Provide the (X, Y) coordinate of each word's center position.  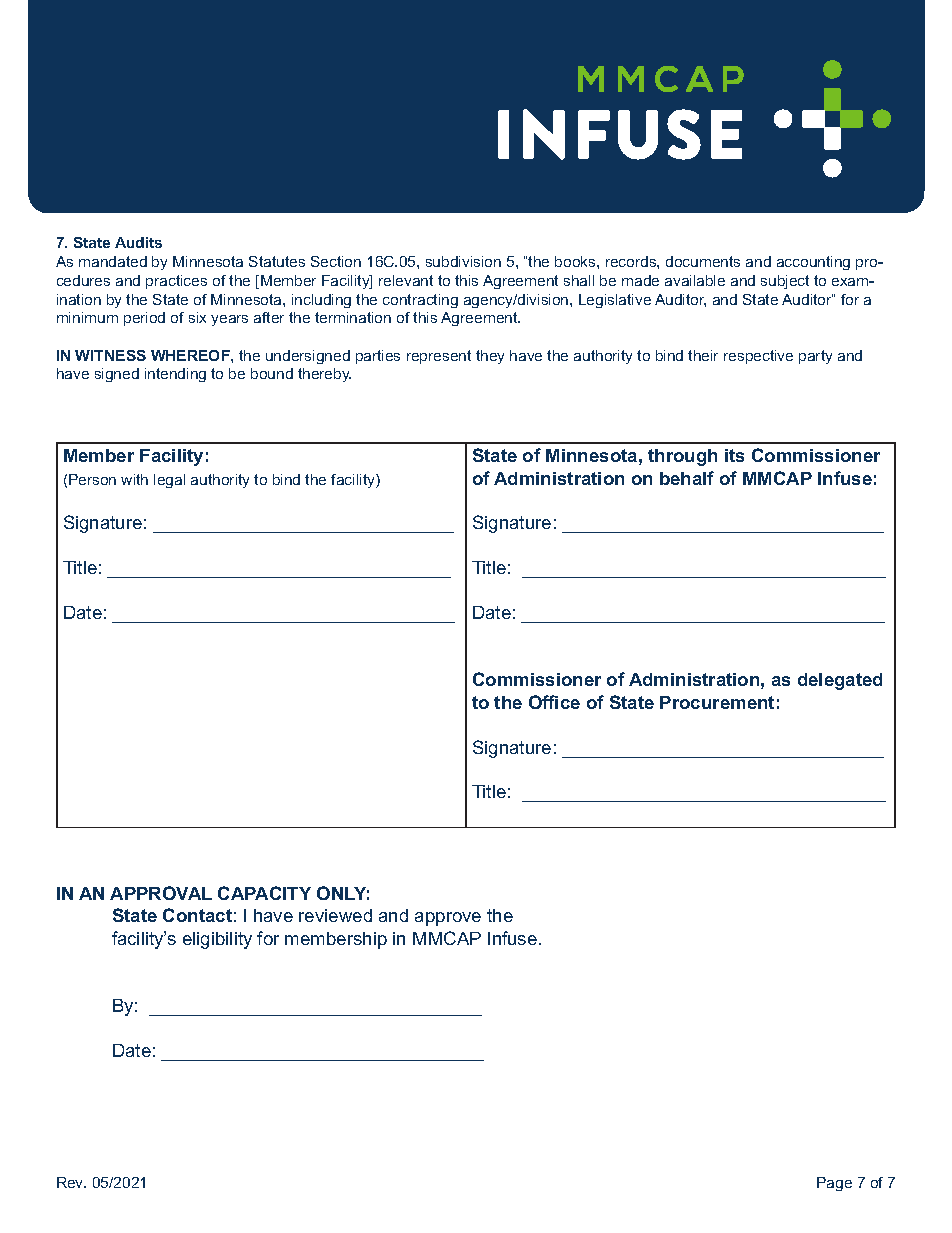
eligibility (217, 940)
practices (176, 282)
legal (169, 481)
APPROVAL (161, 893)
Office (554, 702)
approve (448, 919)
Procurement (717, 702)
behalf (687, 478)
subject (785, 282)
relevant (406, 280)
